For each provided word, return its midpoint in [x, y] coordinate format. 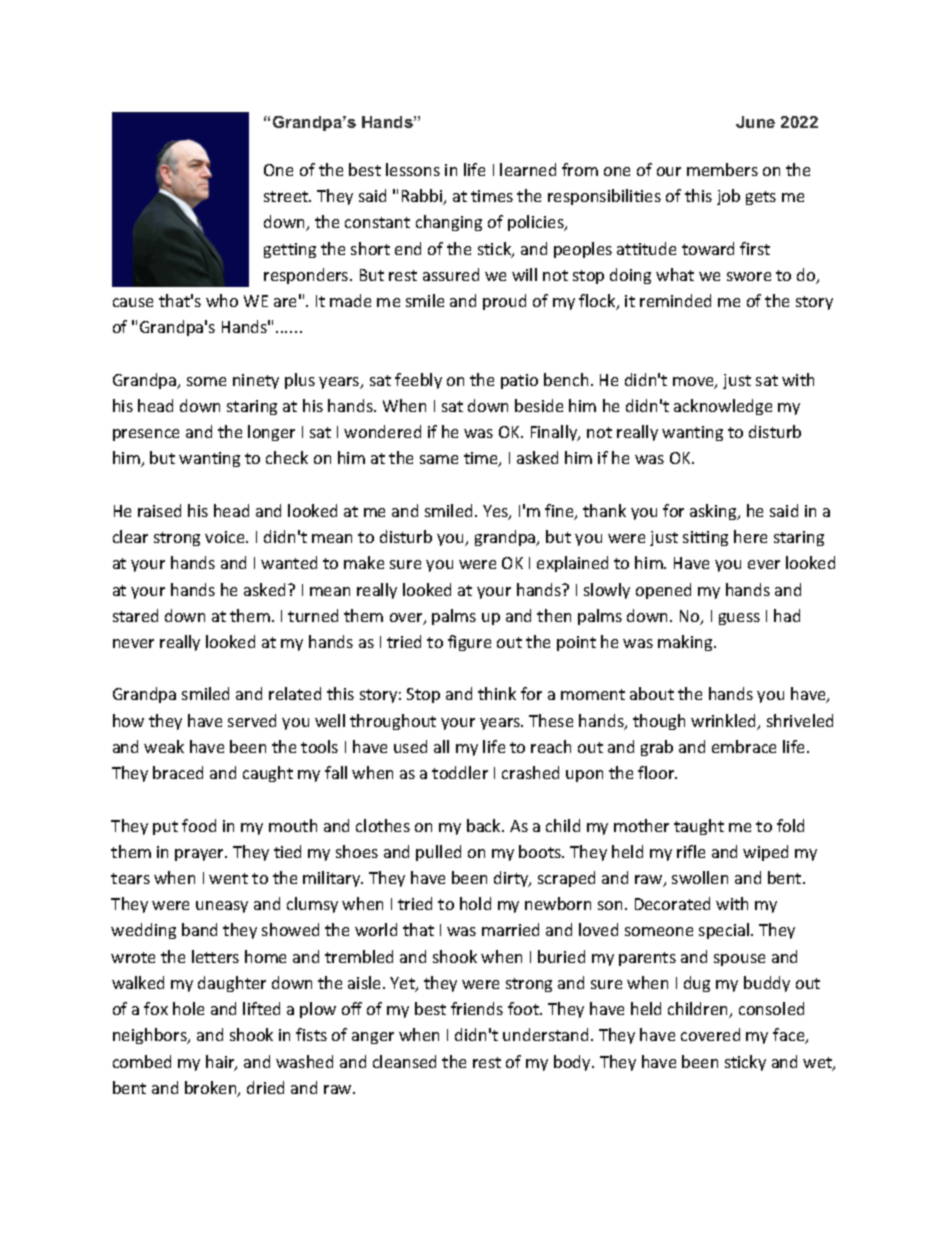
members [722, 169]
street [287, 196]
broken [212, 1089]
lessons [413, 169]
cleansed [404, 1061]
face [790, 1036]
